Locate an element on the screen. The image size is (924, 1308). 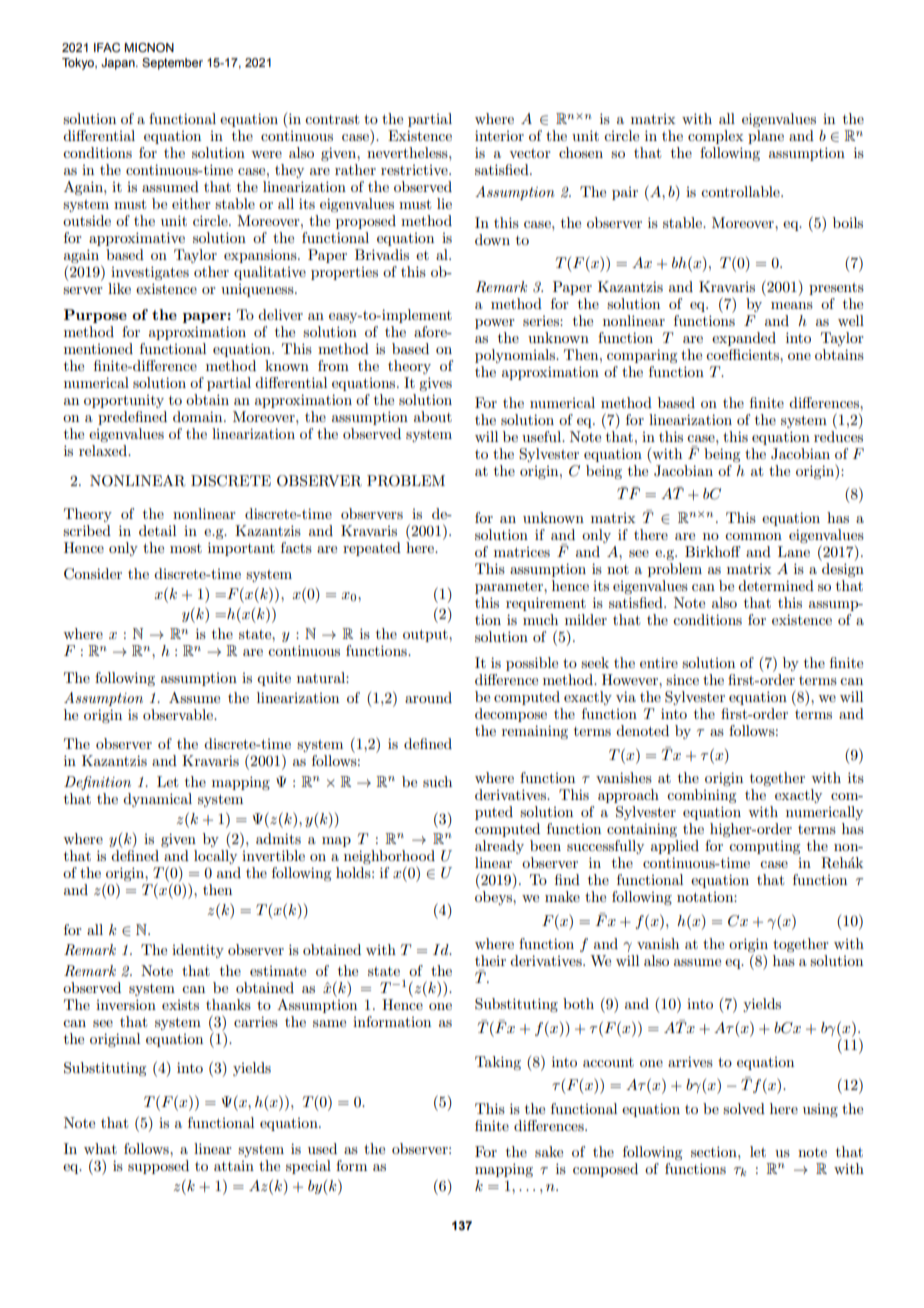
interior is located at coordinates (499, 135).
